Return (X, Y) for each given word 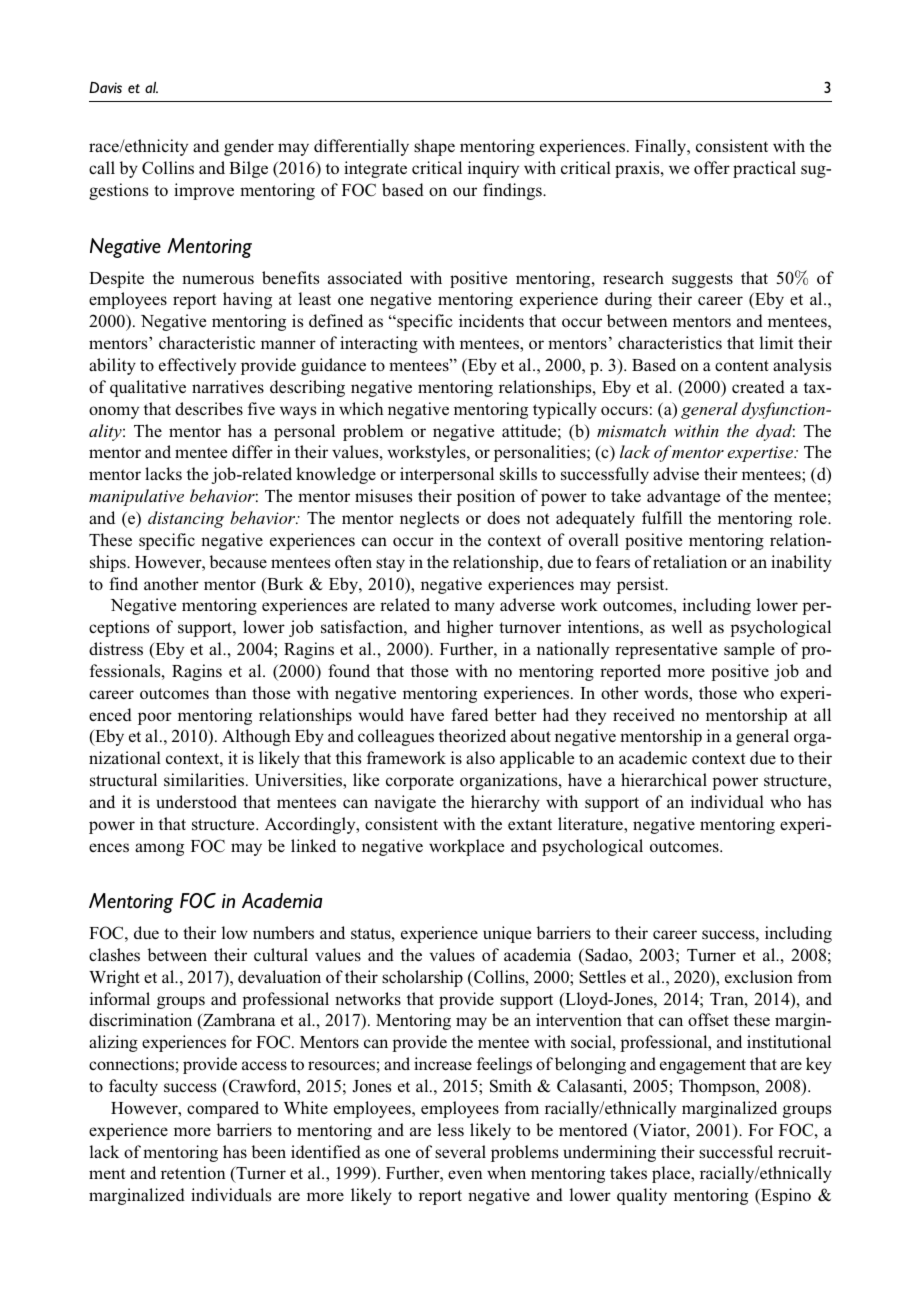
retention (193, 1172)
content (742, 365)
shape (434, 147)
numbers (283, 932)
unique (507, 934)
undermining (609, 1153)
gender (249, 147)
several (460, 1152)
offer (712, 167)
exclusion (759, 976)
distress (116, 648)
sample (749, 650)
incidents (491, 320)
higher (470, 628)
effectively (197, 366)
